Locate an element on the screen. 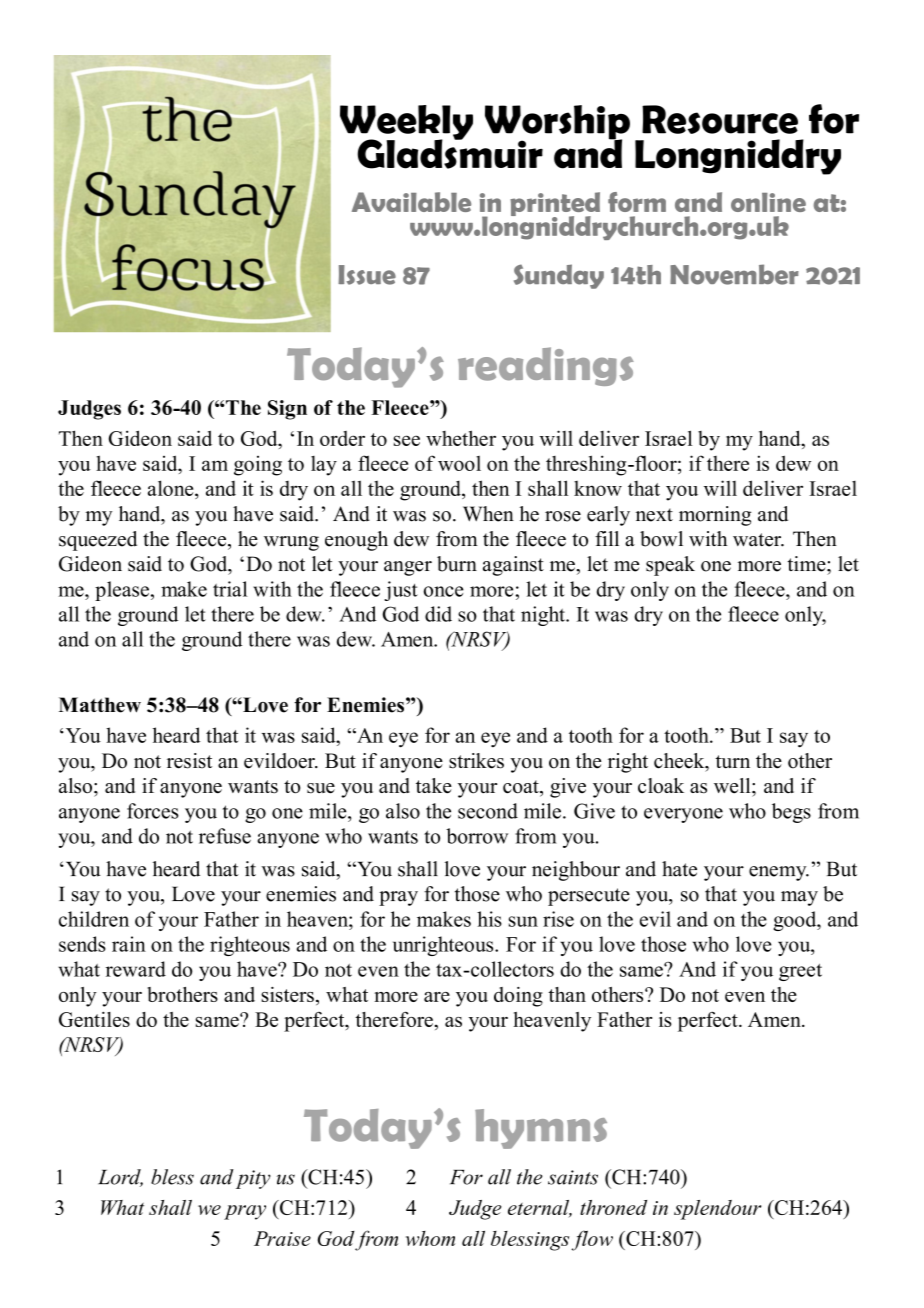  Matthew is located at coordinates (100, 705).
